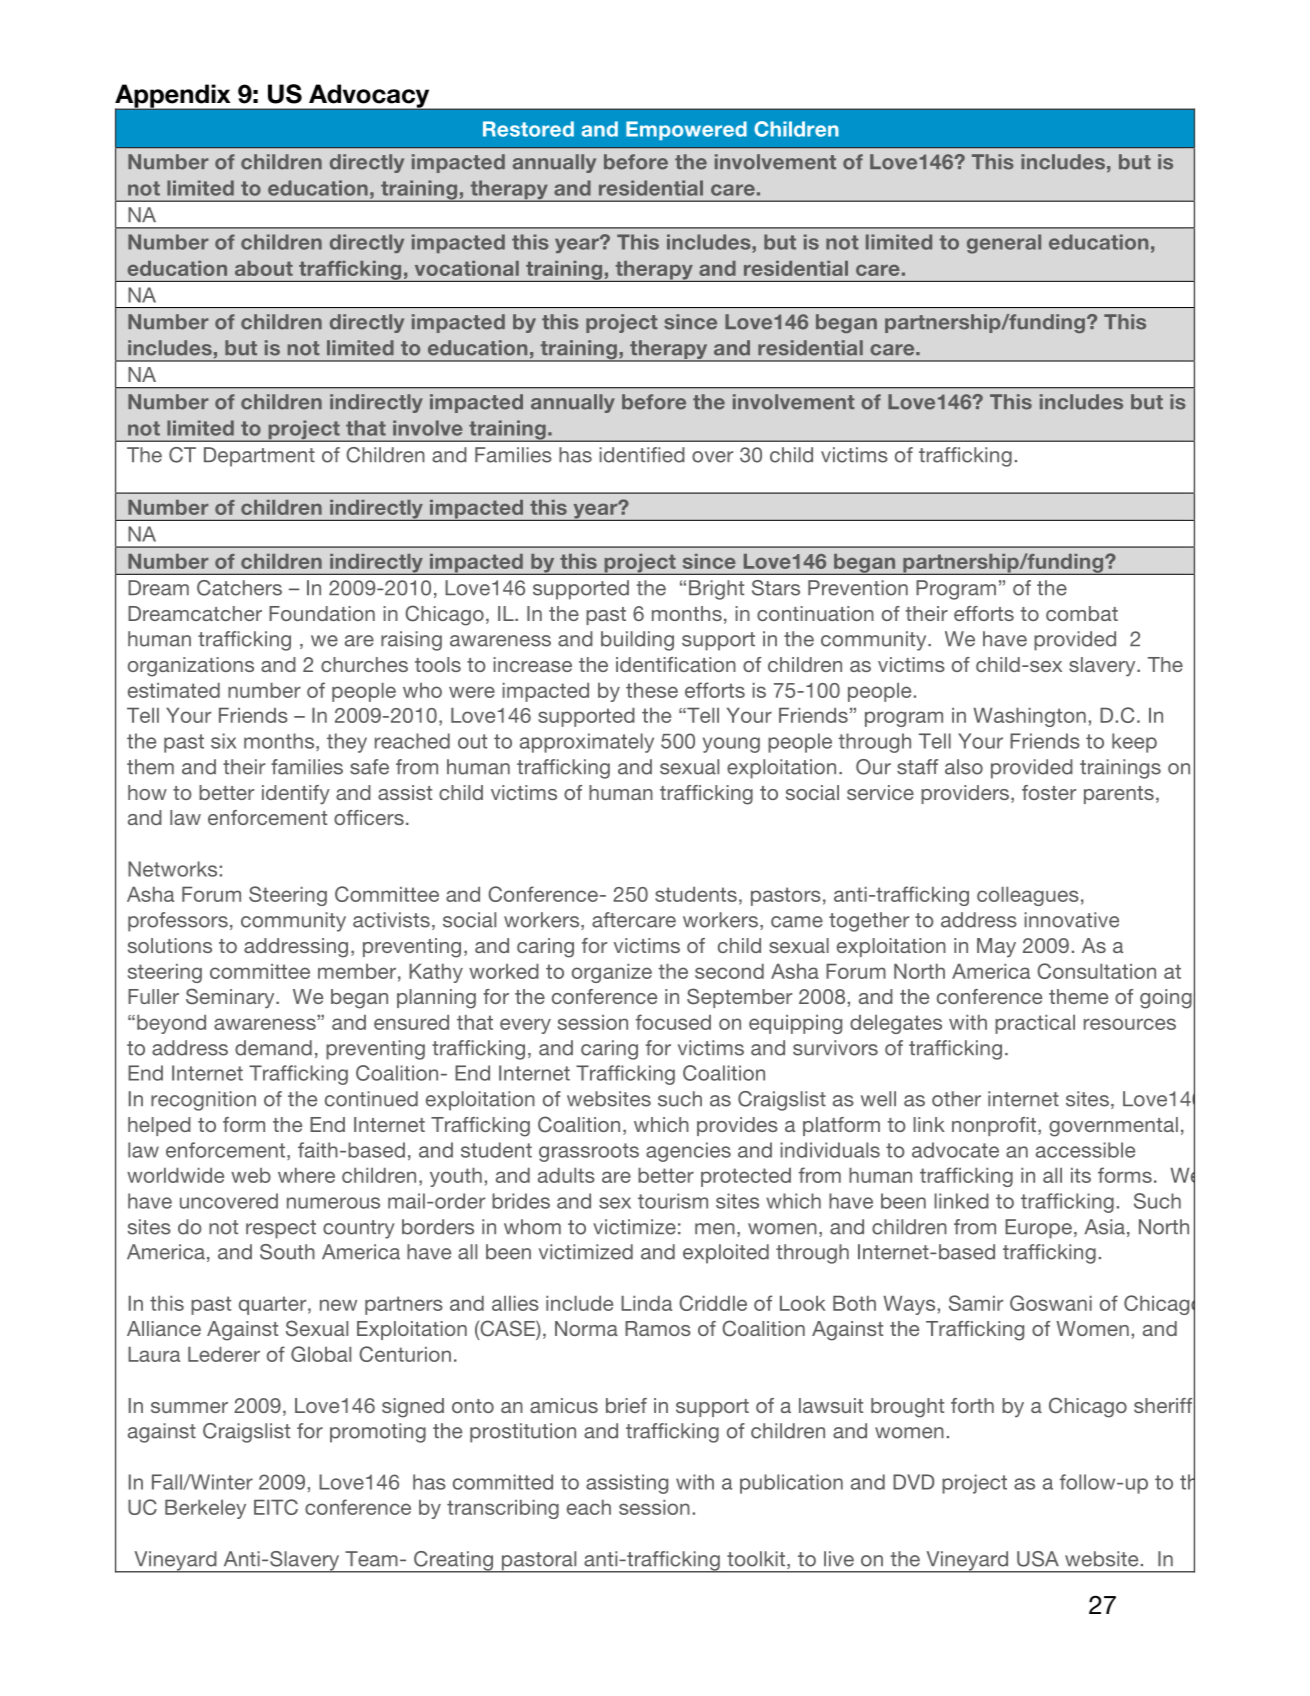  Describe the element at coordinates (1082, 613) in the image. I see `combat` at that location.
